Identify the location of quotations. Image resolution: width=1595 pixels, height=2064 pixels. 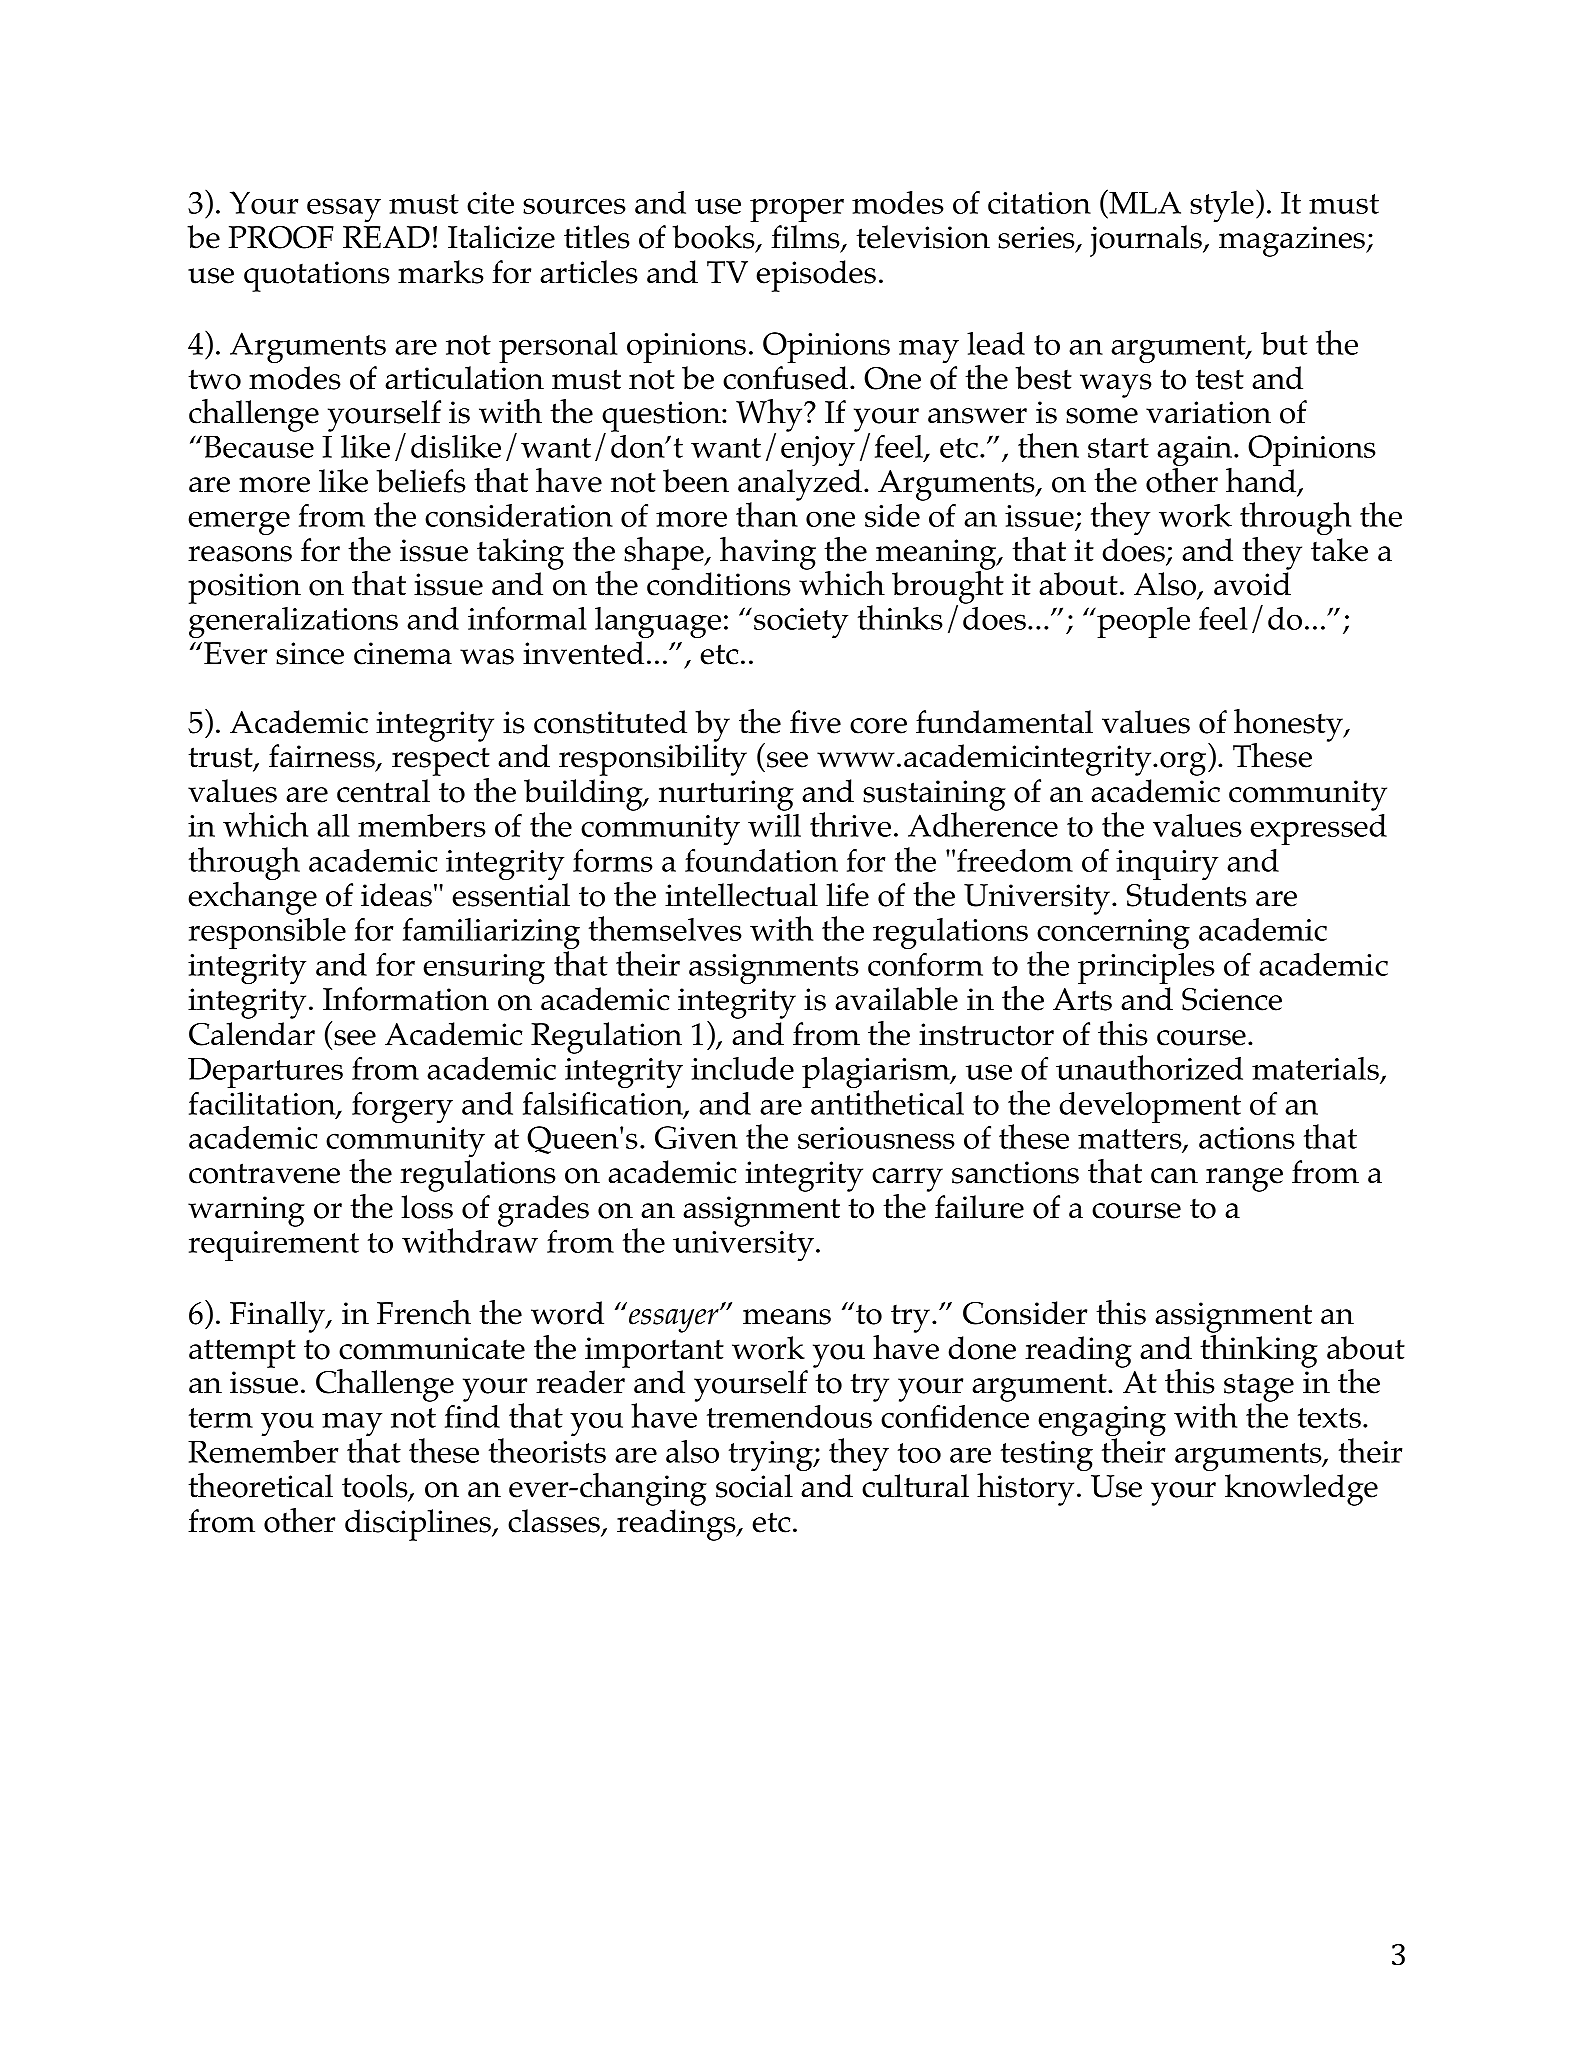
(317, 276).
